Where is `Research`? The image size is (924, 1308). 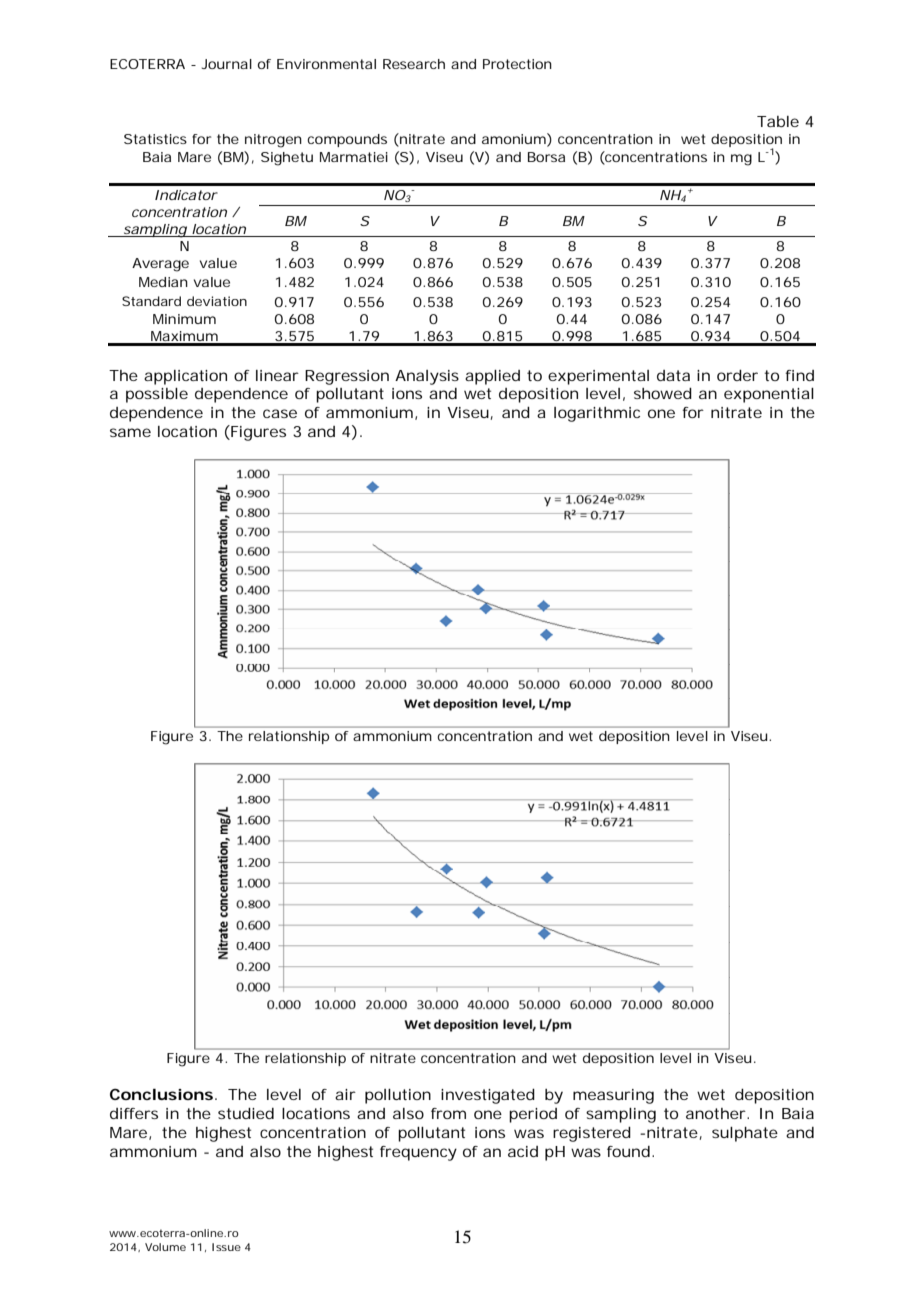 Research is located at coordinates (414, 64).
